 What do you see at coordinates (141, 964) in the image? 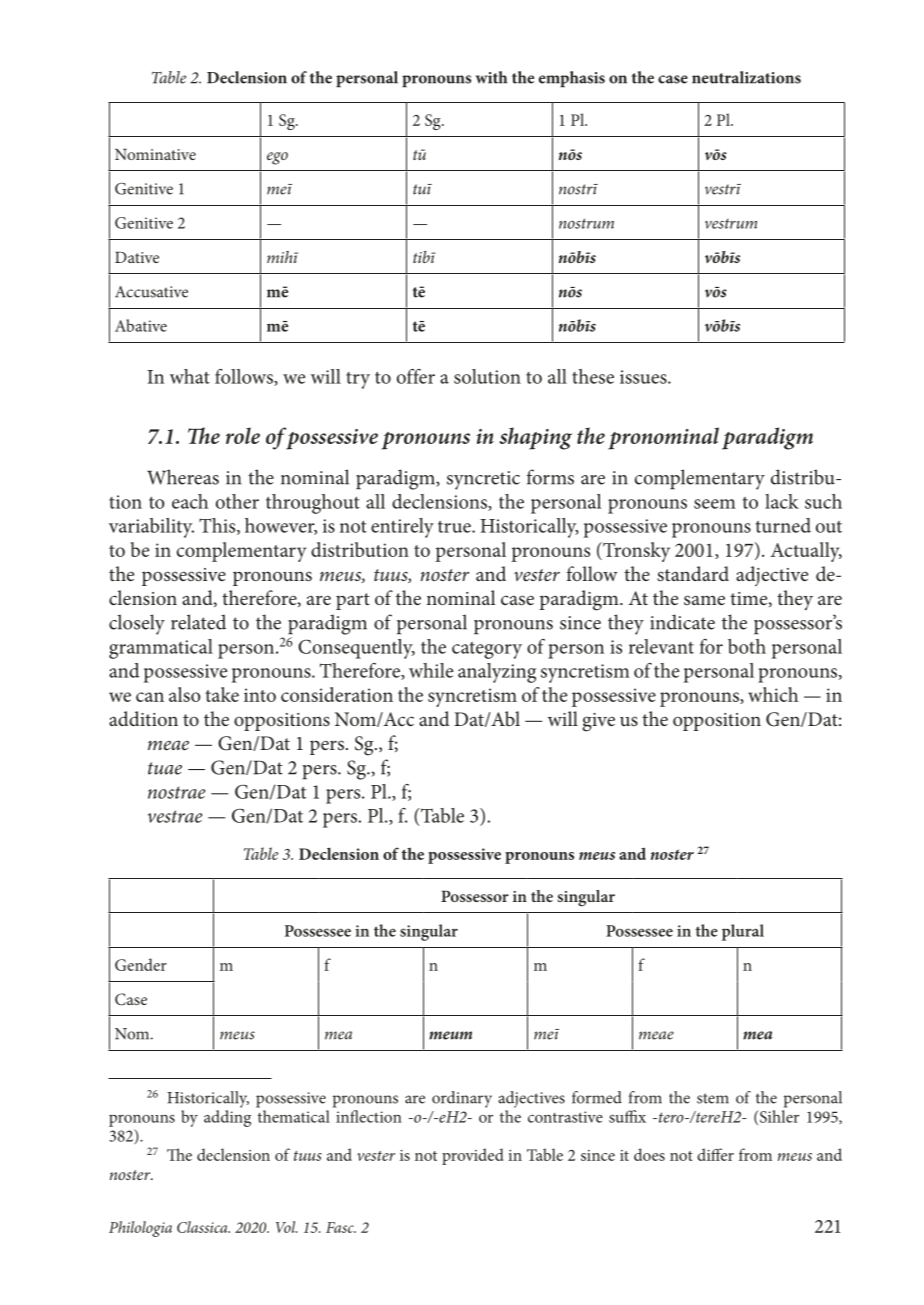
I see `Gender` at bounding box center [141, 964].
